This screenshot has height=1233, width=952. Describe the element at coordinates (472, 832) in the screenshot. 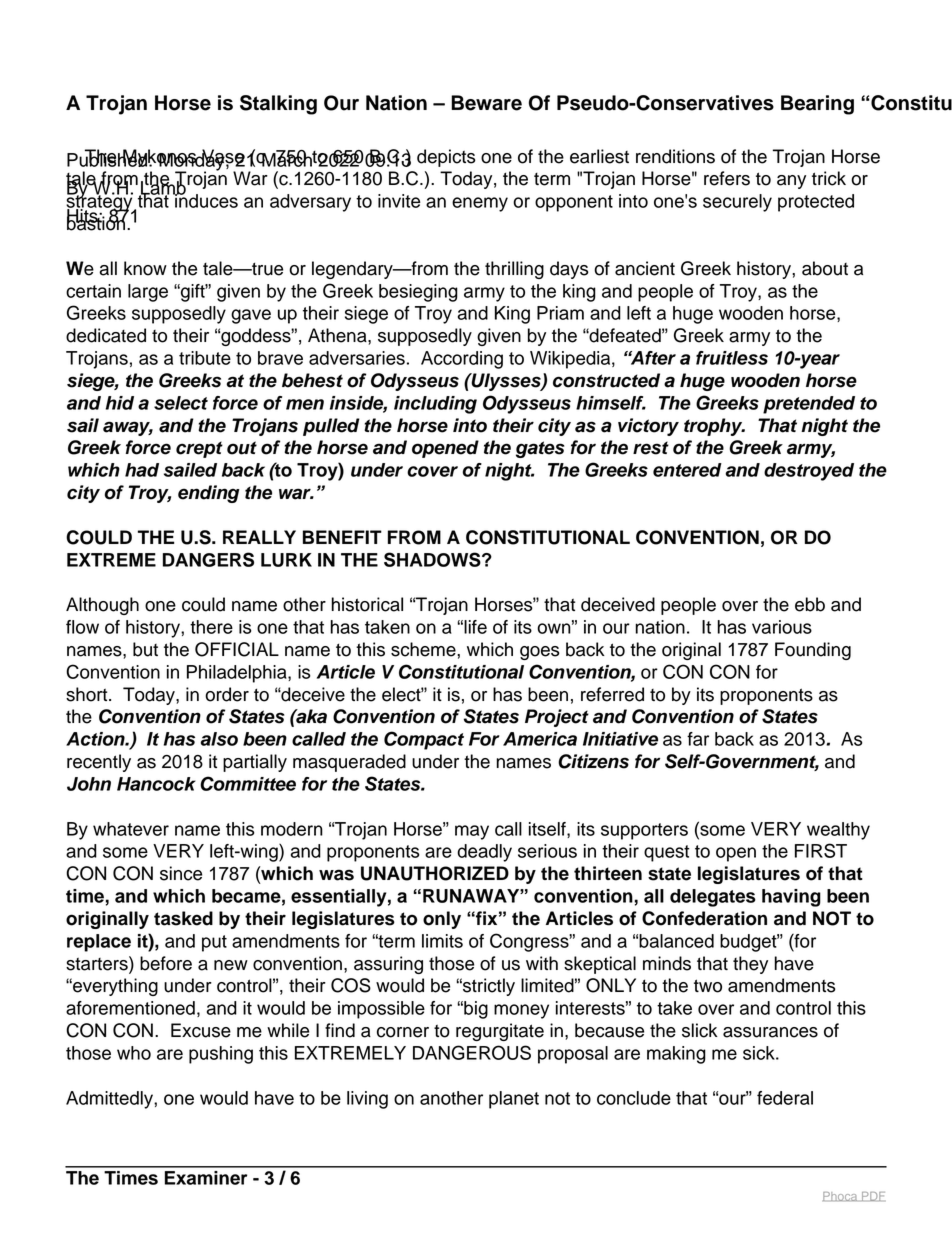

I see `may` at that location.
